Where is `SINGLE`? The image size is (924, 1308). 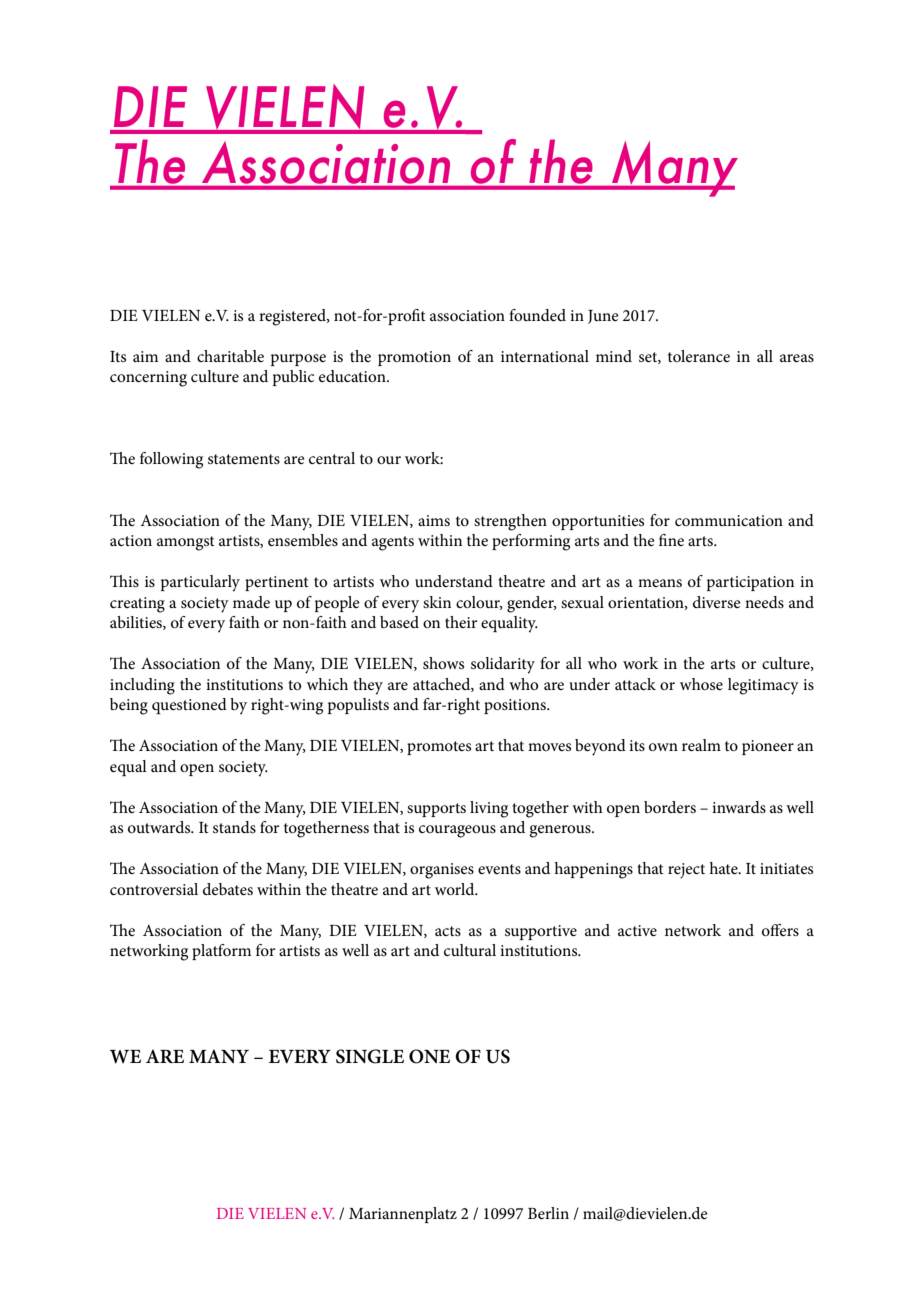 SINGLE is located at coordinates (370, 1056).
